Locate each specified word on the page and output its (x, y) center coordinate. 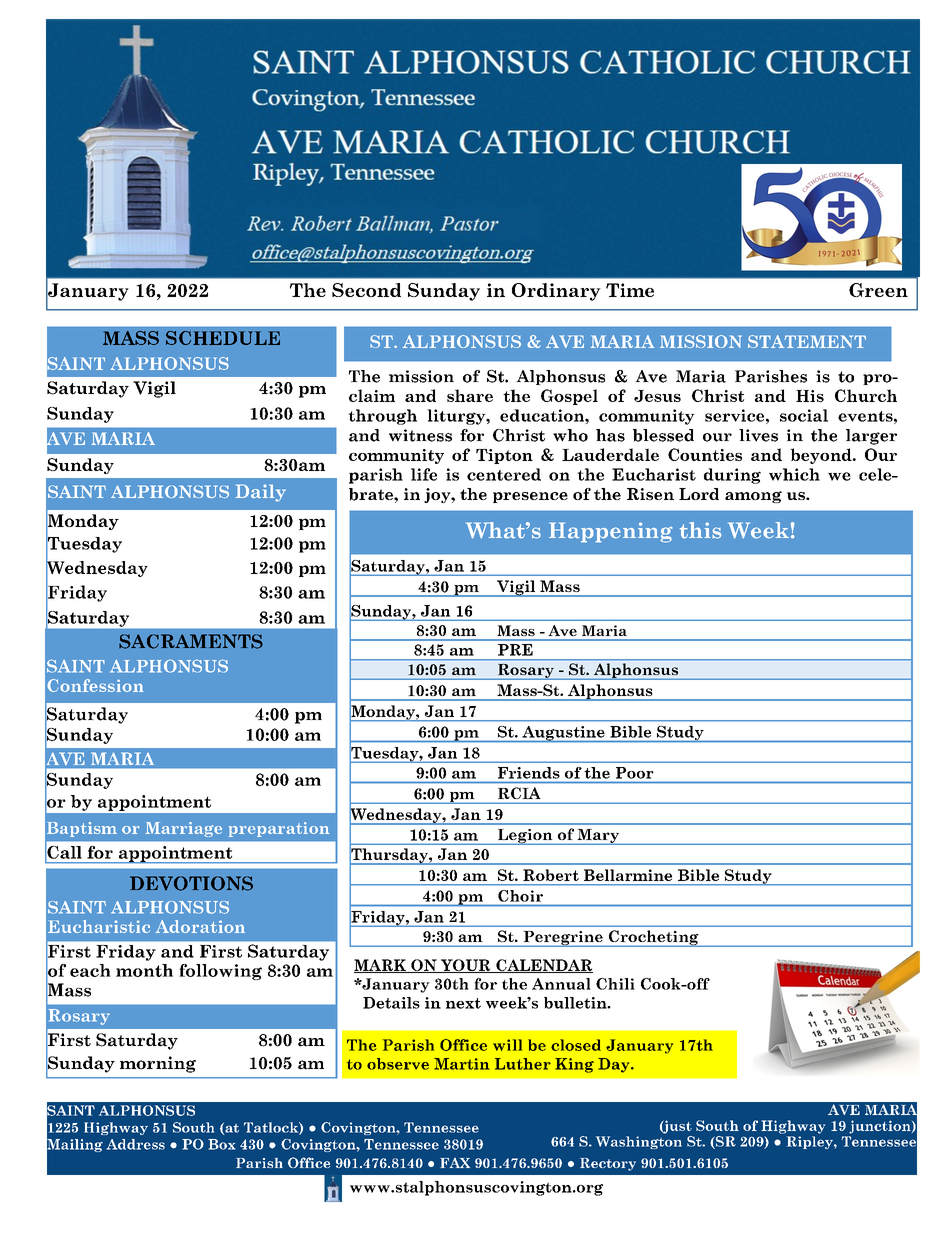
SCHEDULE (223, 338)
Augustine (563, 734)
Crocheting (654, 938)
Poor (634, 773)
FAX (455, 1163)
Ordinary (556, 292)
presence (530, 497)
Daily (261, 493)
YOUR (466, 966)
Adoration (200, 926)
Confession (95, 685)
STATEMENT (807, 341)
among (753, 497)
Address (135, 1144)
